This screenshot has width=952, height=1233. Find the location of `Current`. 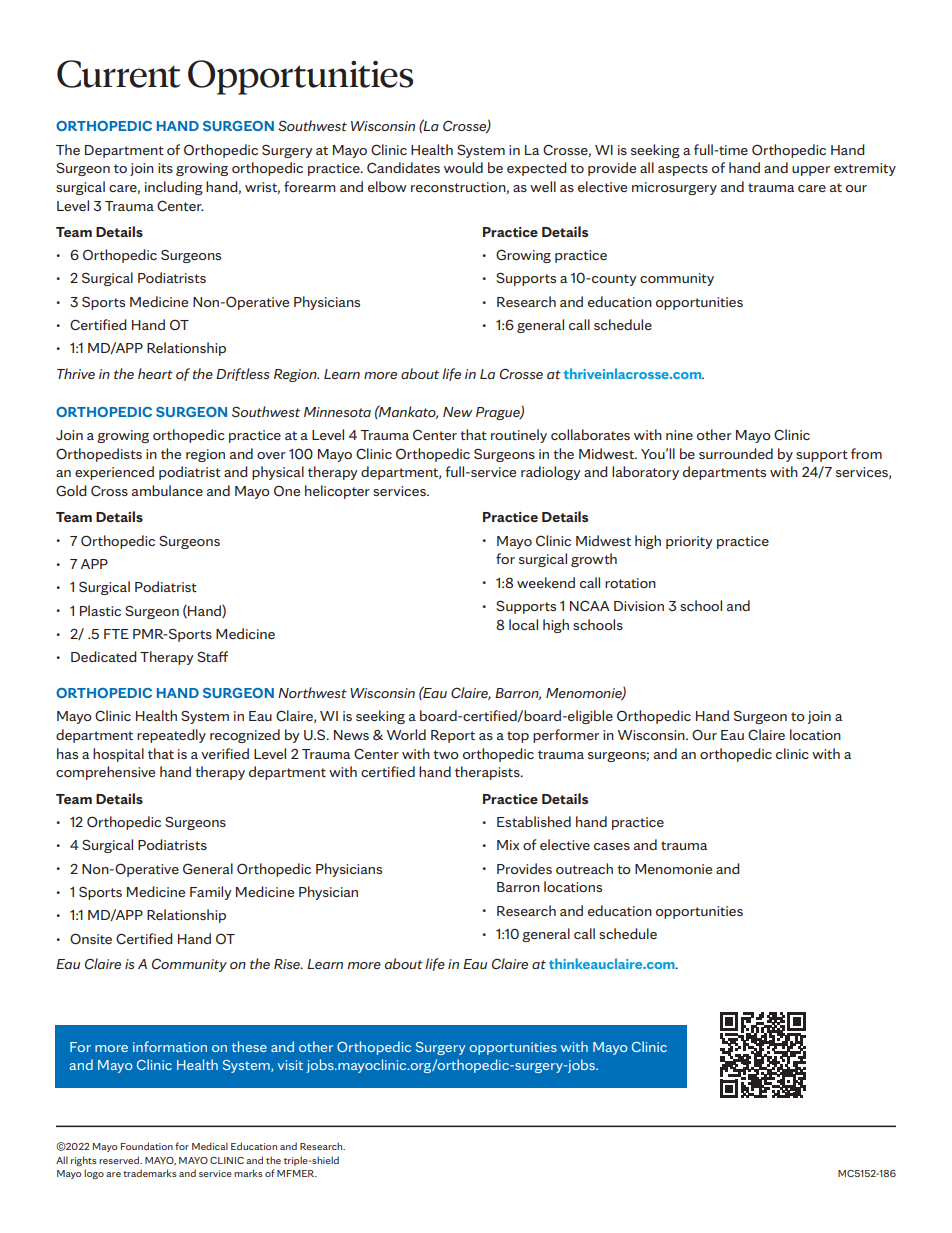

Current is located at coordinates (118, 74).
